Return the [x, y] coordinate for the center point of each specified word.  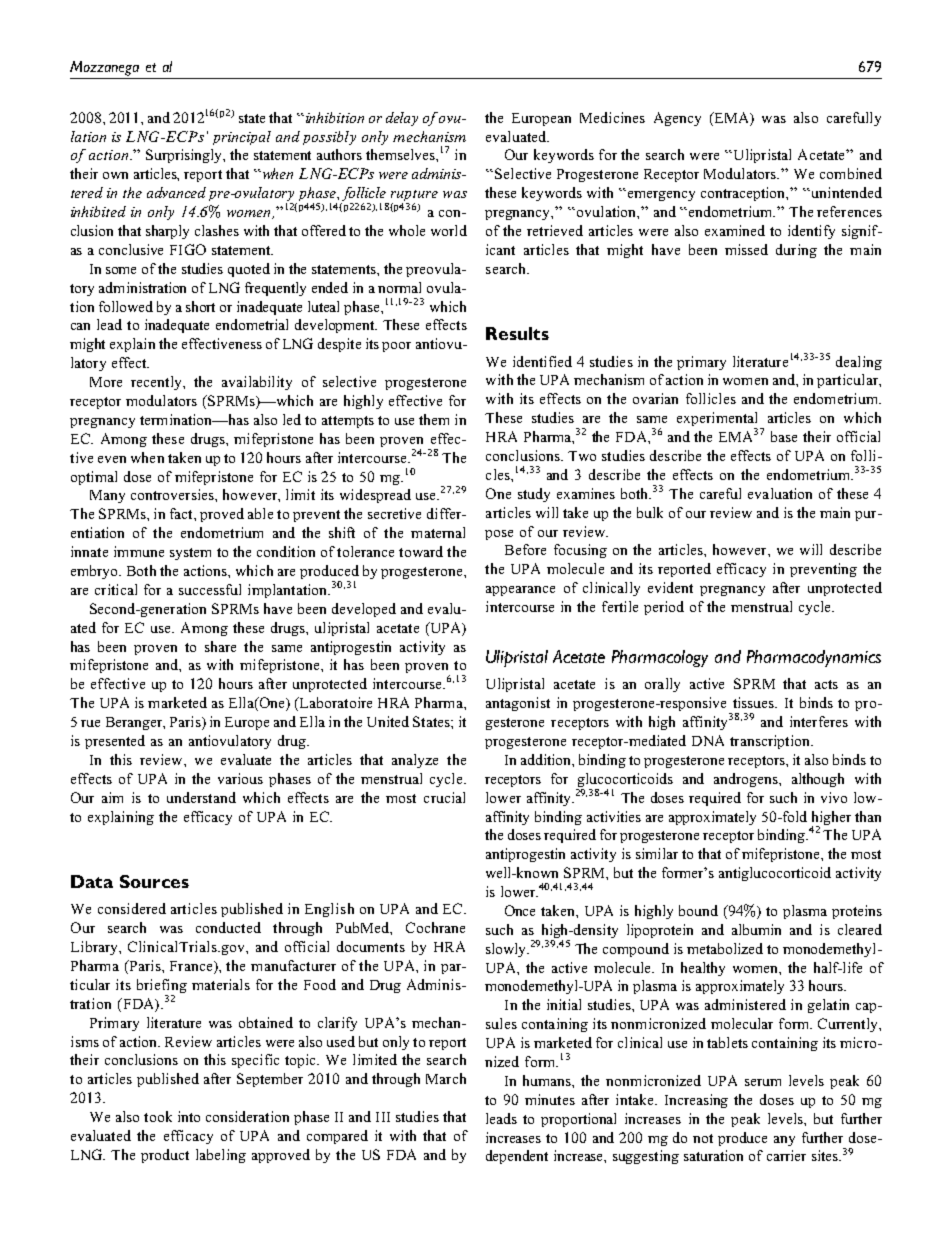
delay [402, 119]
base [784, 436]
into [189, 1116]
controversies [173, 494]
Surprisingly [185, 156]
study [534, 495]
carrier [786, 1155]
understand [201, 797]
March [446, 1078]
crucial [444, 797]
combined [851, 173]
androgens [747, 780]
